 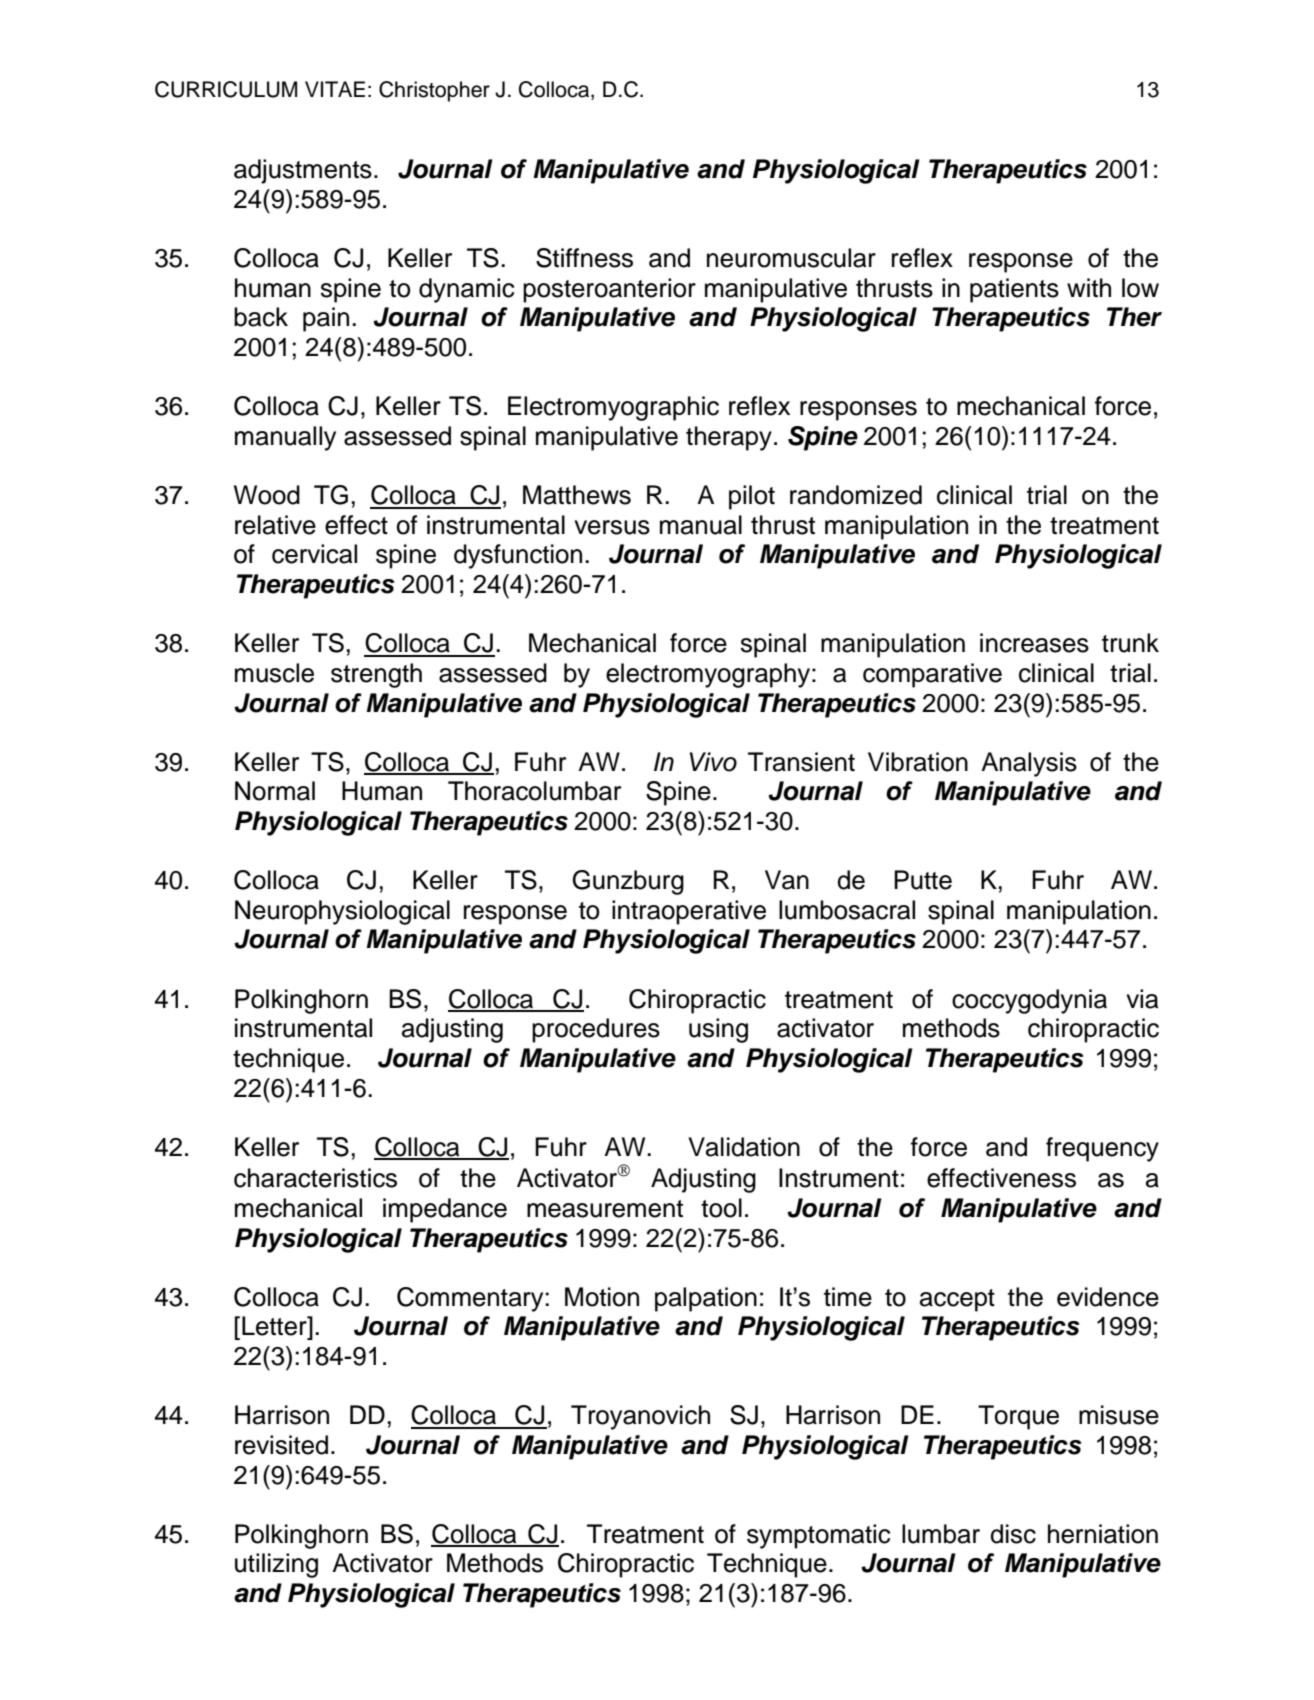 What do you see at coordinates (315, 1178) in the image?
I see `characteristics` at bounding box center [315, 1178].
